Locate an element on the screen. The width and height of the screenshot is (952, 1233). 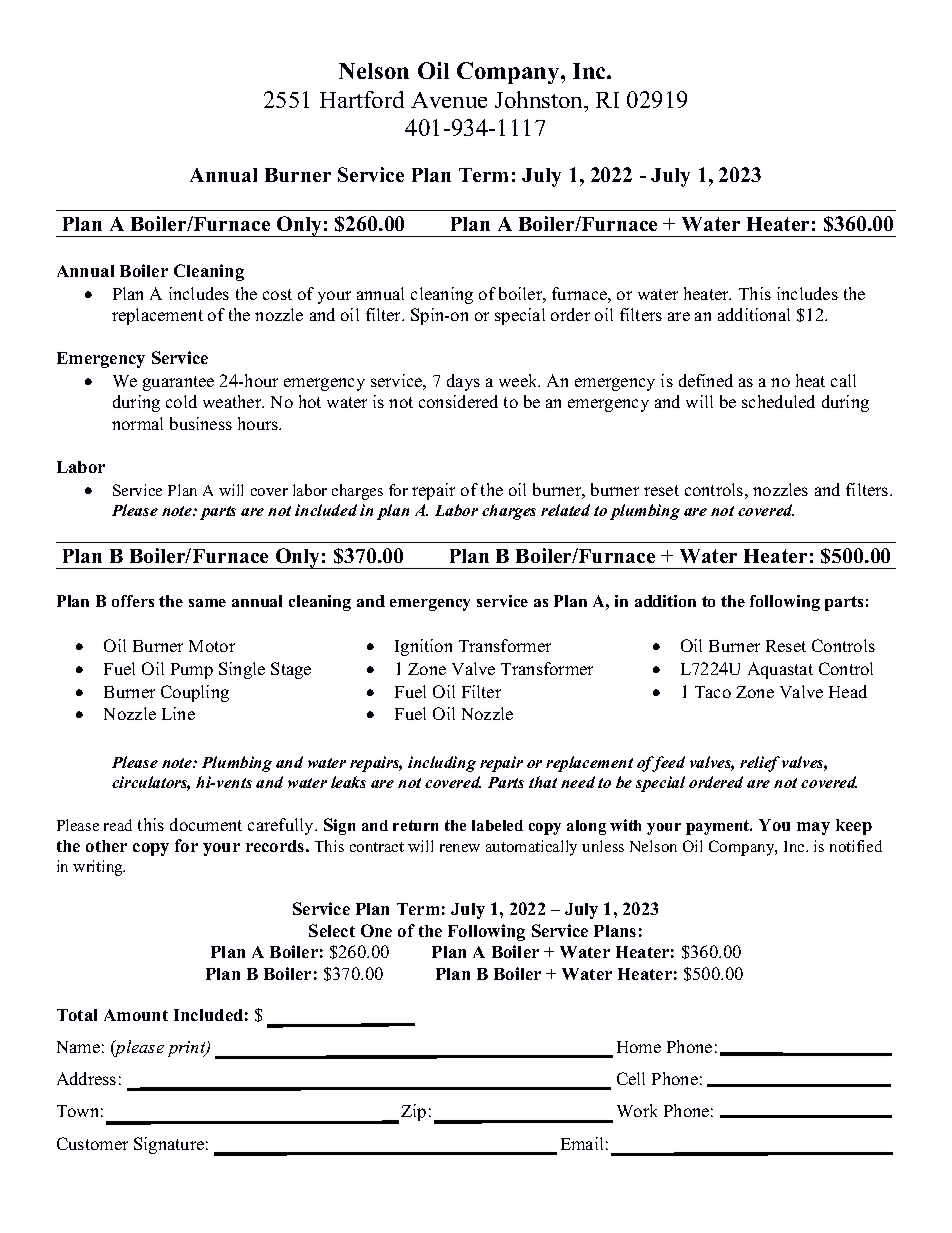
Johnston is located at coordinates (540, 99).
